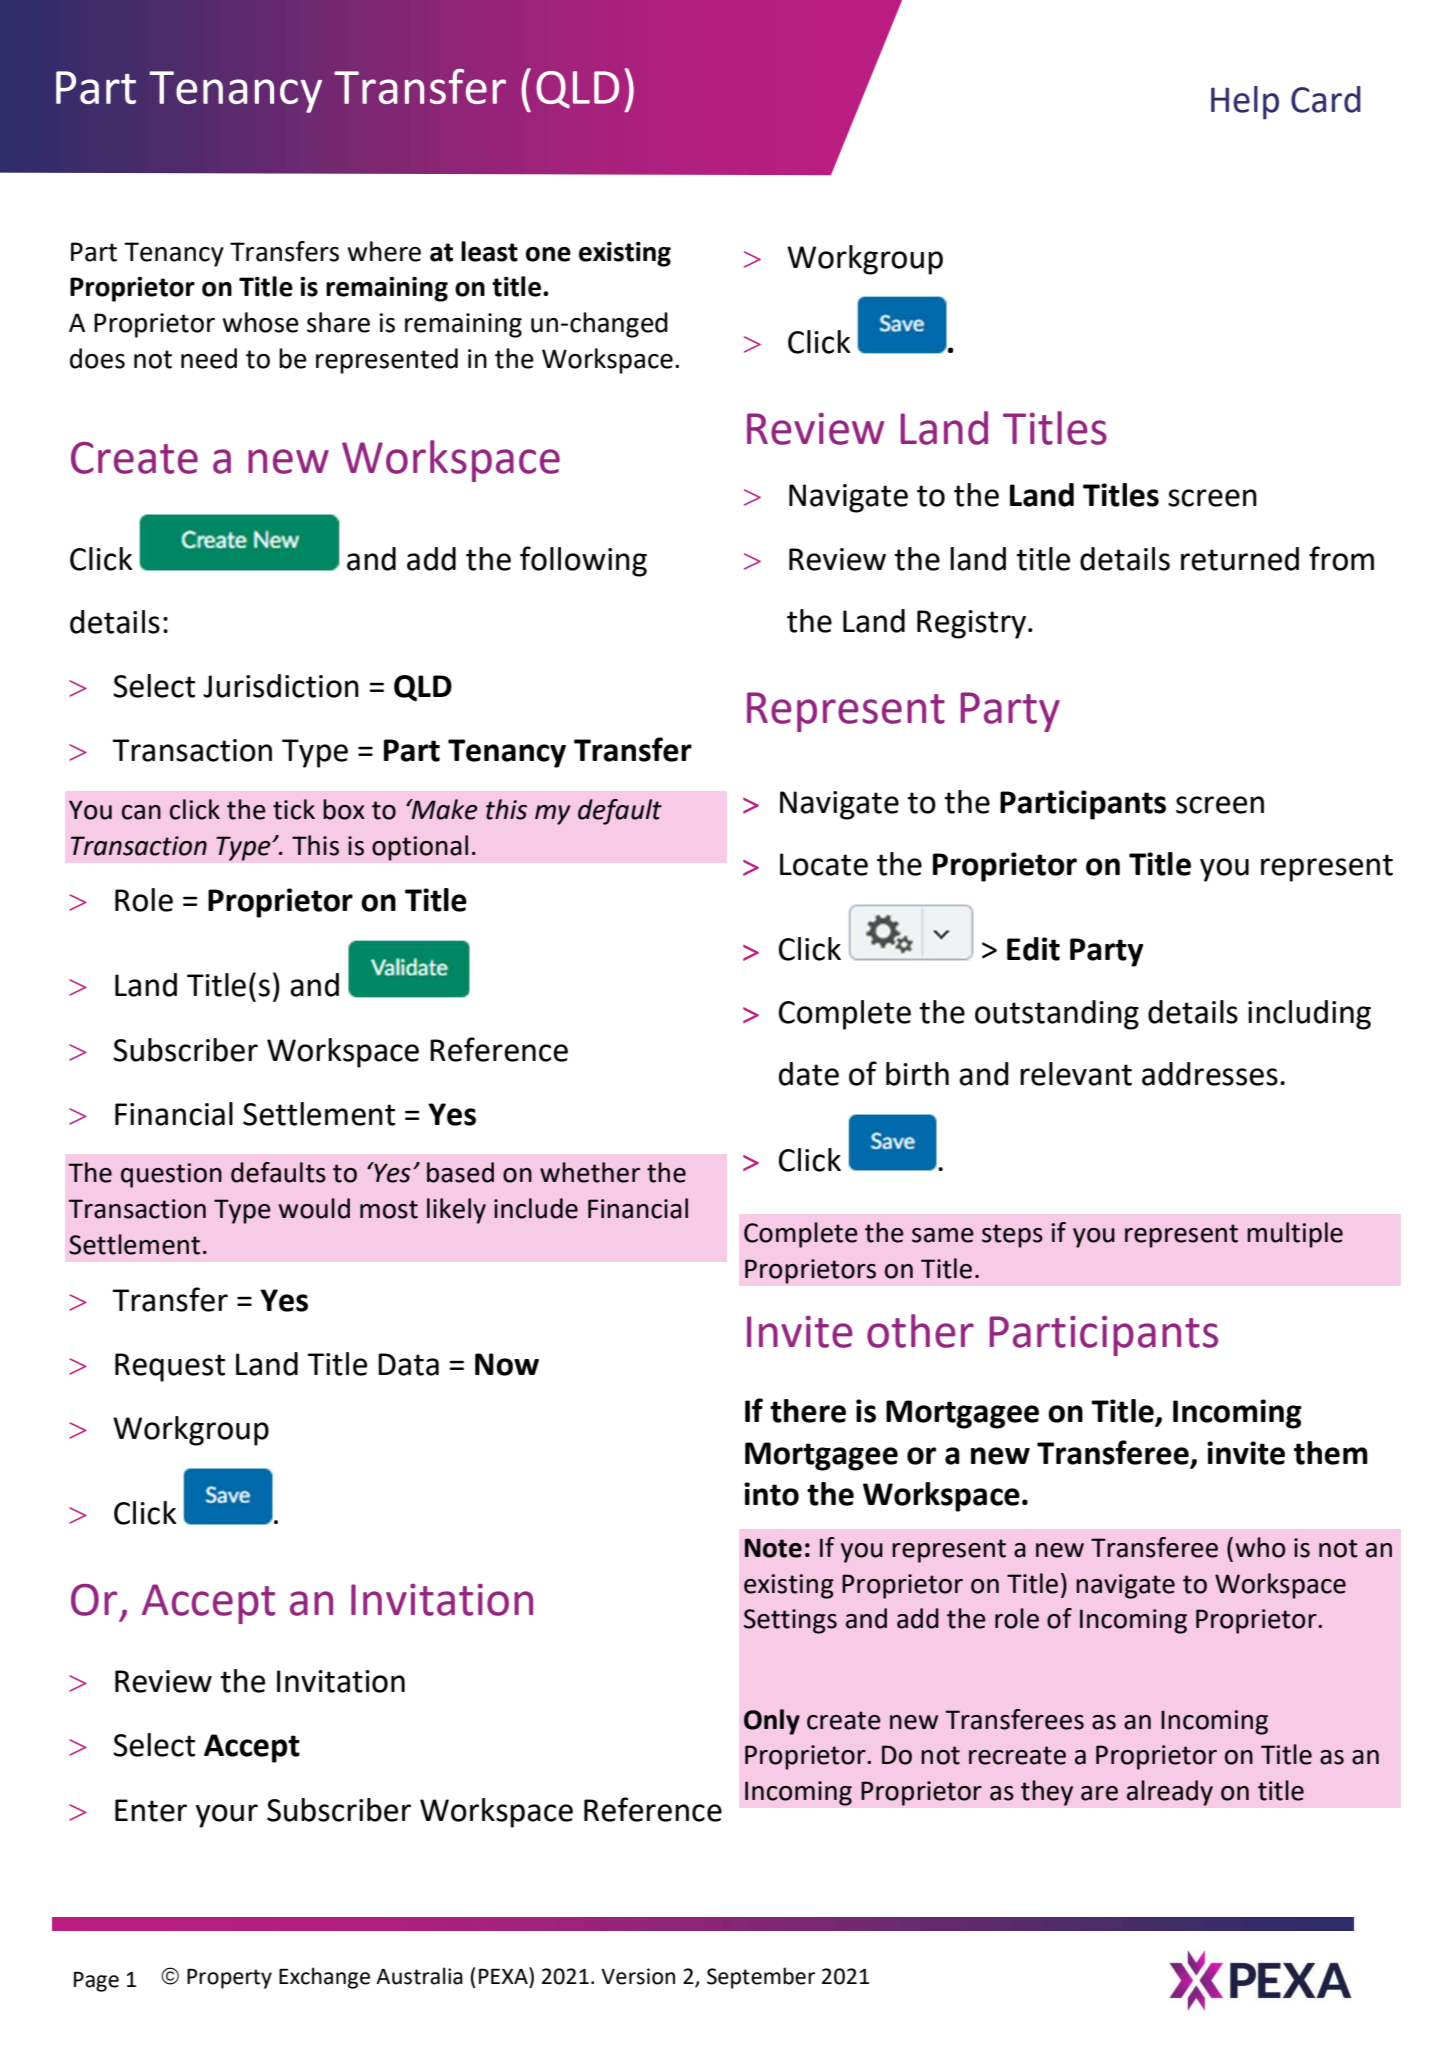 The height and width of the document is (2049, 1449). Describe the element at coordinates (548, 254) in the document. I see `one` at that location.
